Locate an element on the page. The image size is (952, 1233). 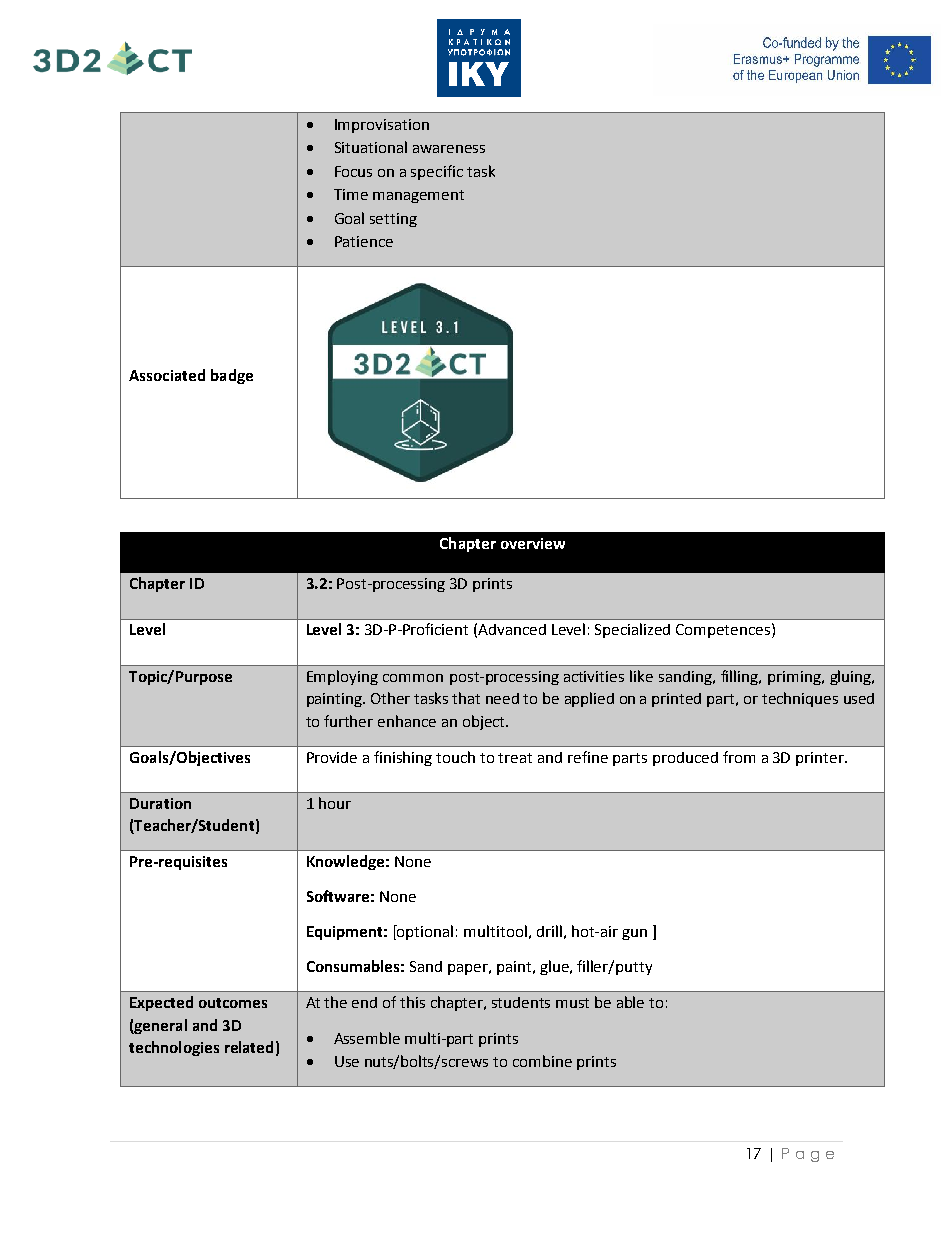
combine is located at coordinates (542, 1061).
